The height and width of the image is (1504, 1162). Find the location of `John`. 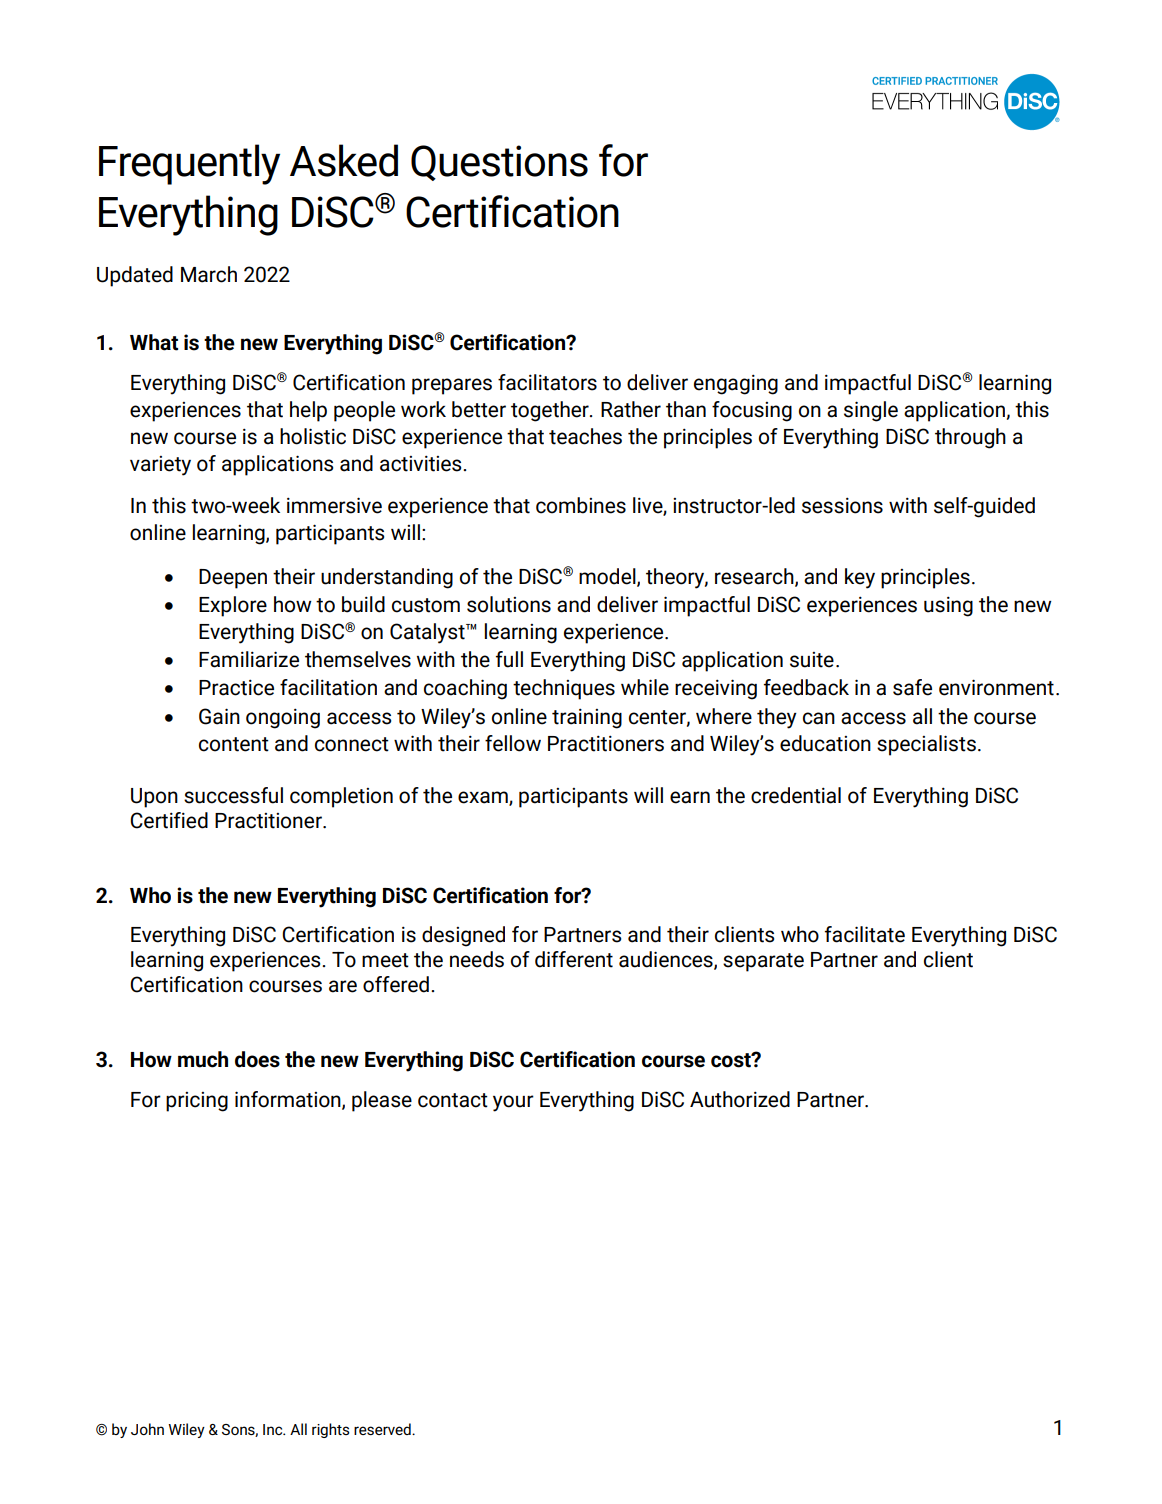

John is located at coordinates (147, 1429).
